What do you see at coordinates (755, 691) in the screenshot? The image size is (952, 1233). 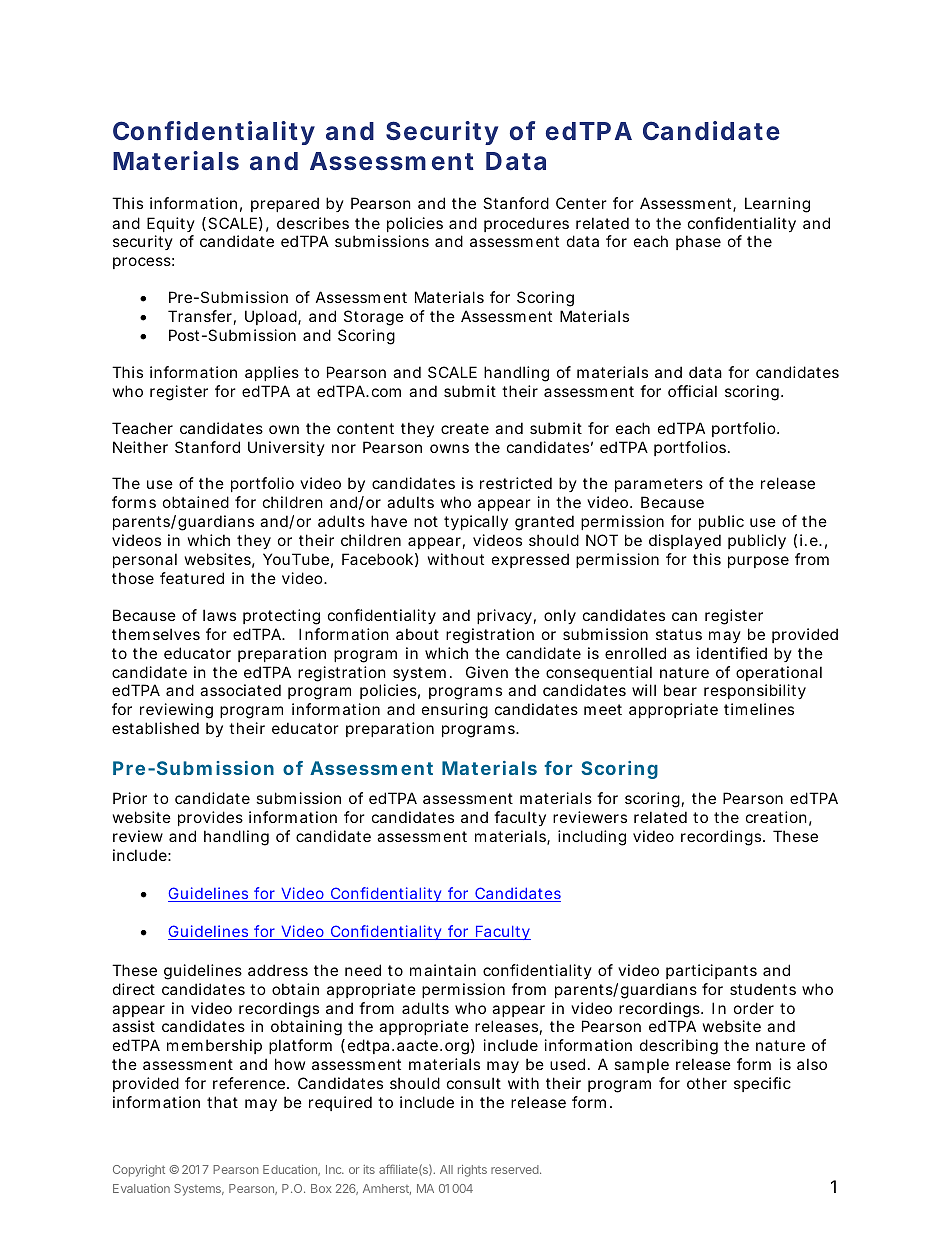 I see `responsibility` at bounding box center [755, 691].
